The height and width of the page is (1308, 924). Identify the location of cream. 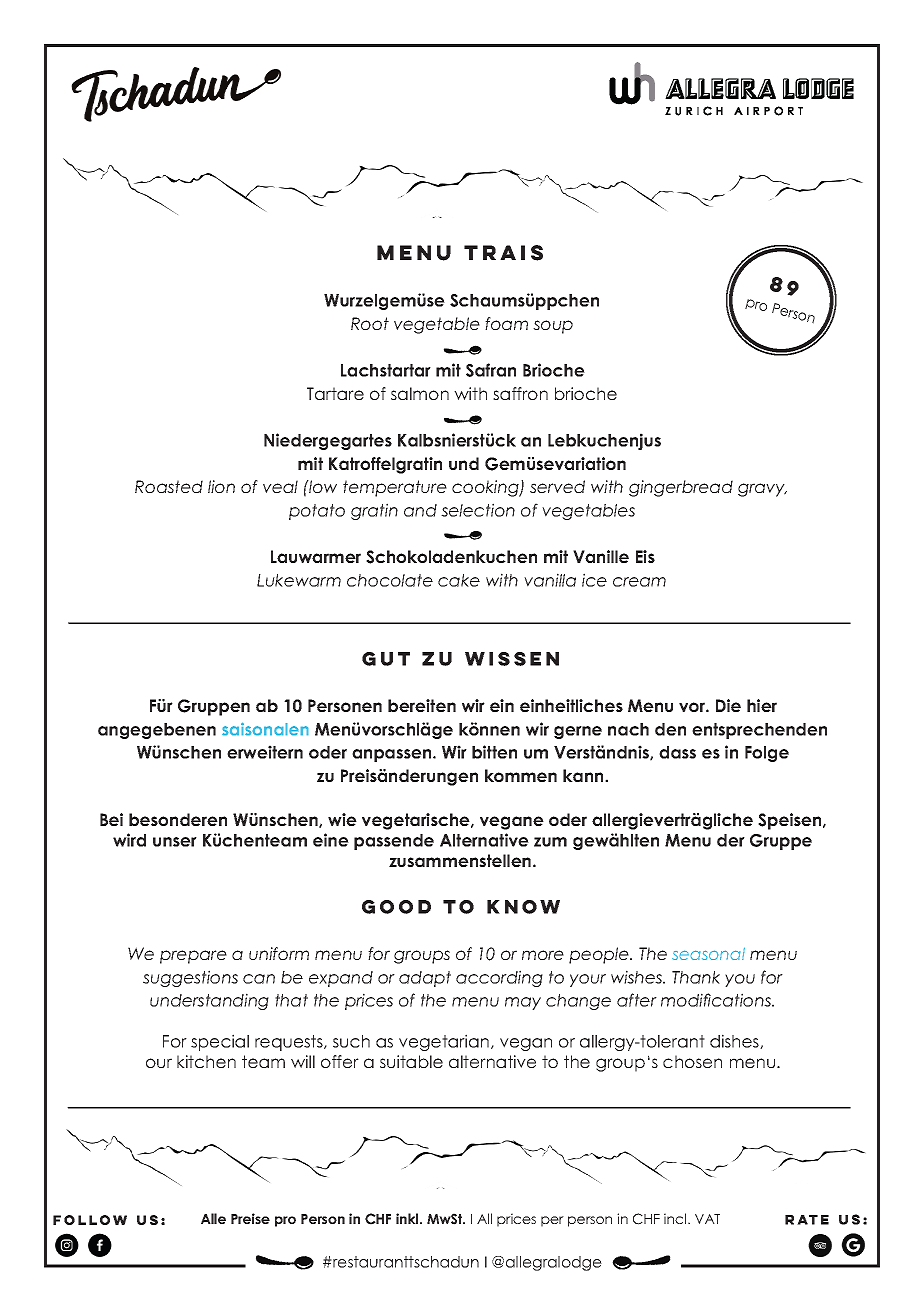
(639, 582).
